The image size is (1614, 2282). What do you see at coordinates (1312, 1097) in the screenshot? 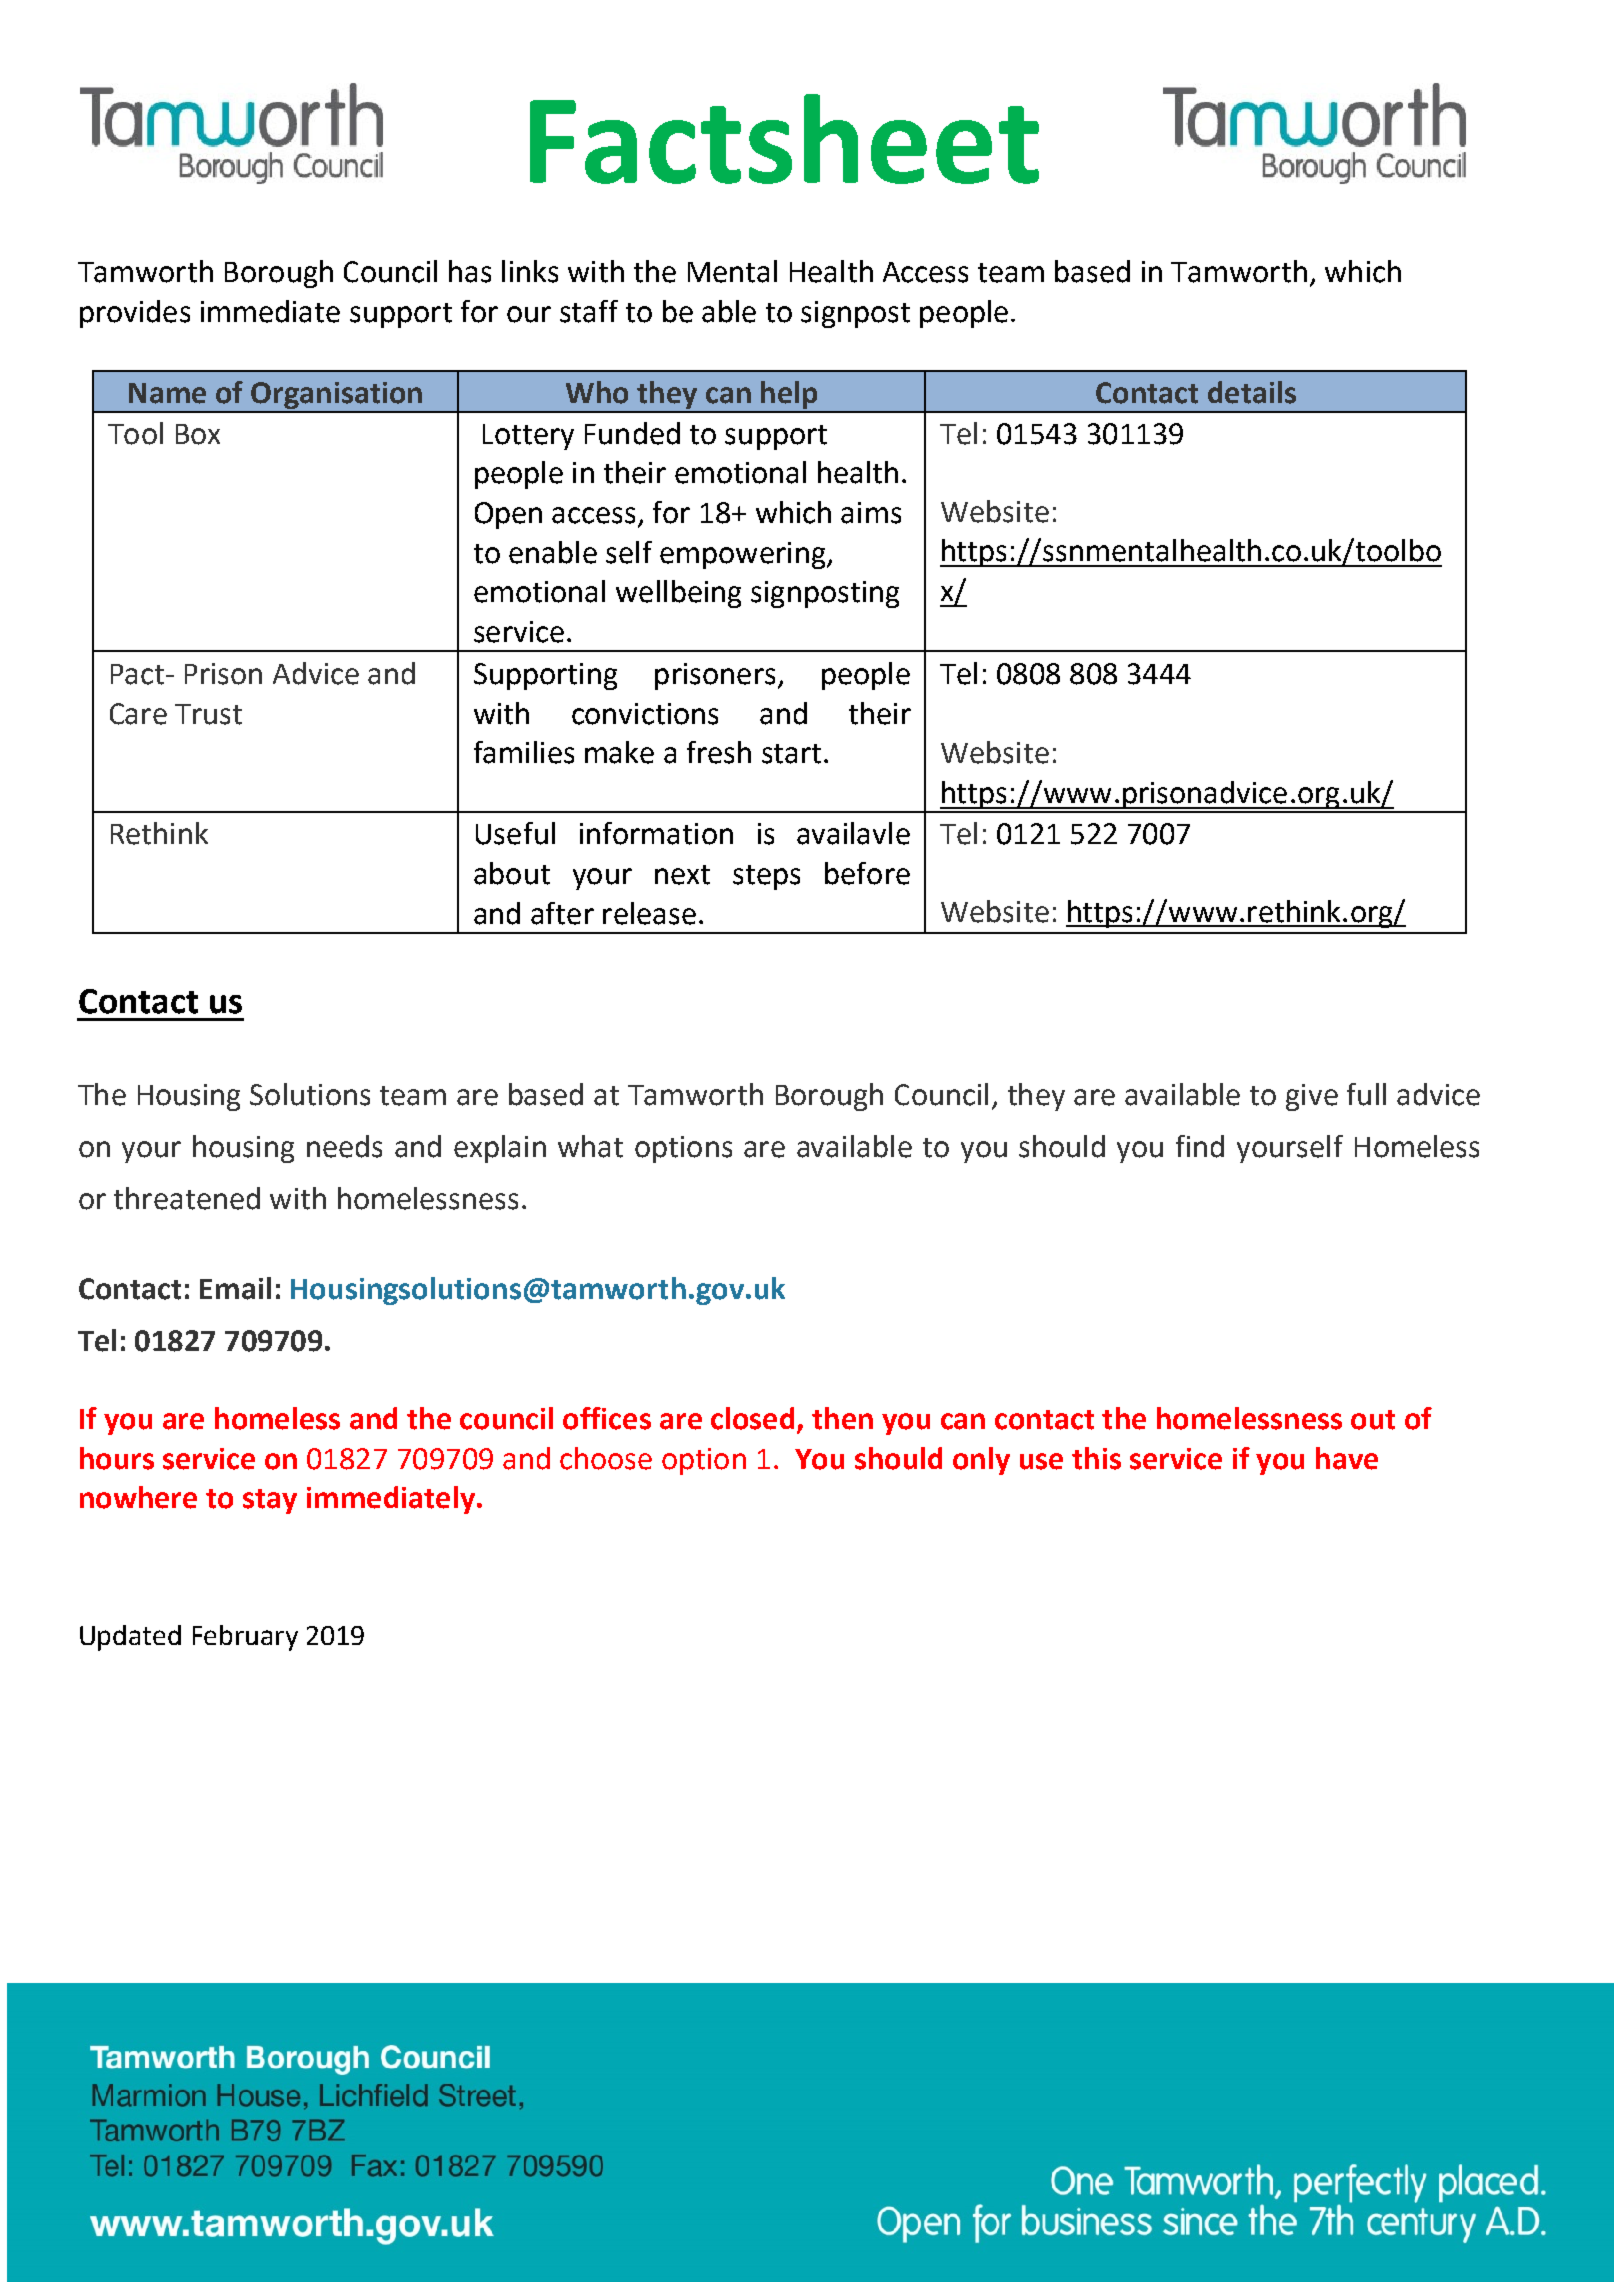
I see `give` at bounding box center [1312, 1097].
